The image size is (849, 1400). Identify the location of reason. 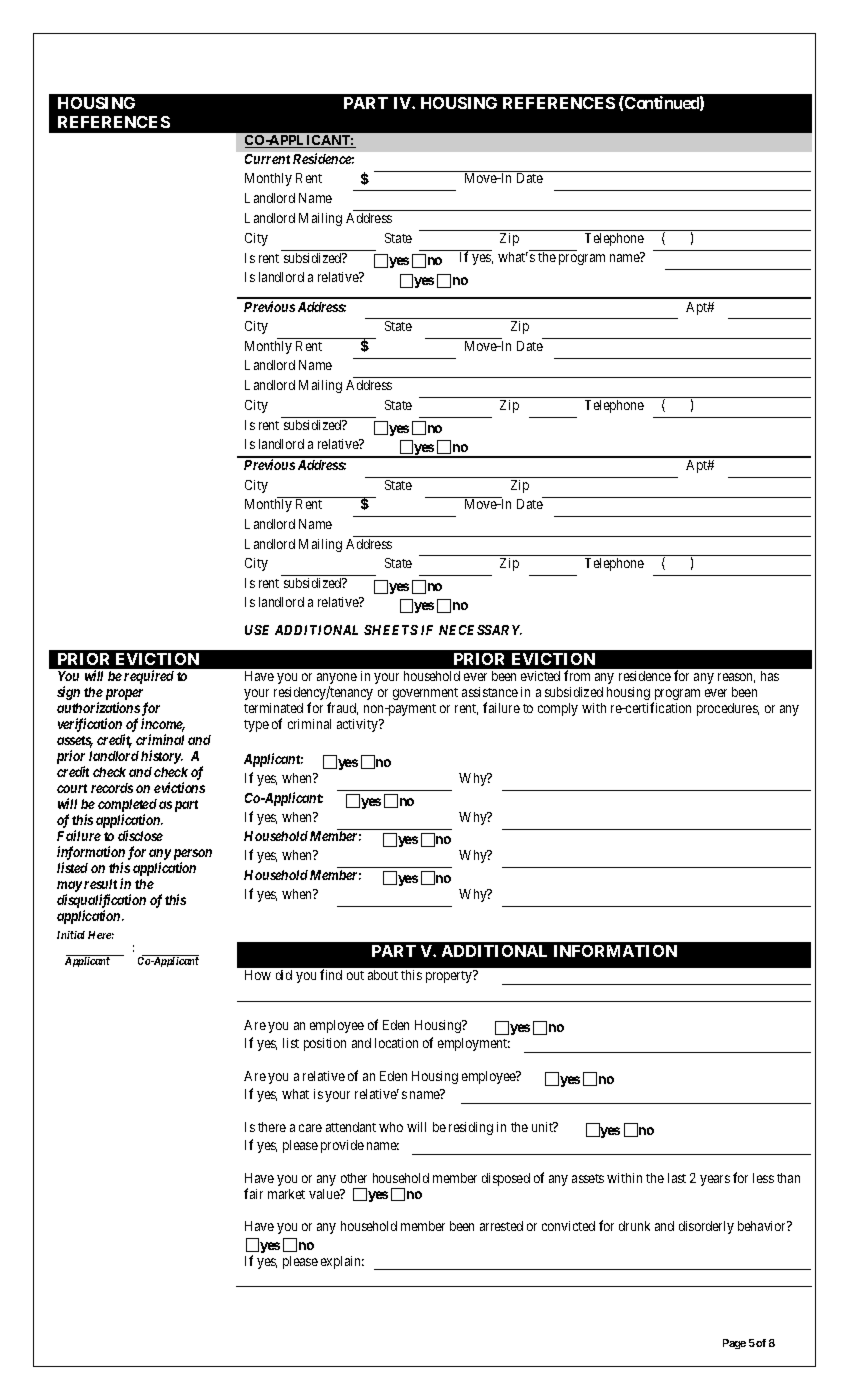
(736, 678).
